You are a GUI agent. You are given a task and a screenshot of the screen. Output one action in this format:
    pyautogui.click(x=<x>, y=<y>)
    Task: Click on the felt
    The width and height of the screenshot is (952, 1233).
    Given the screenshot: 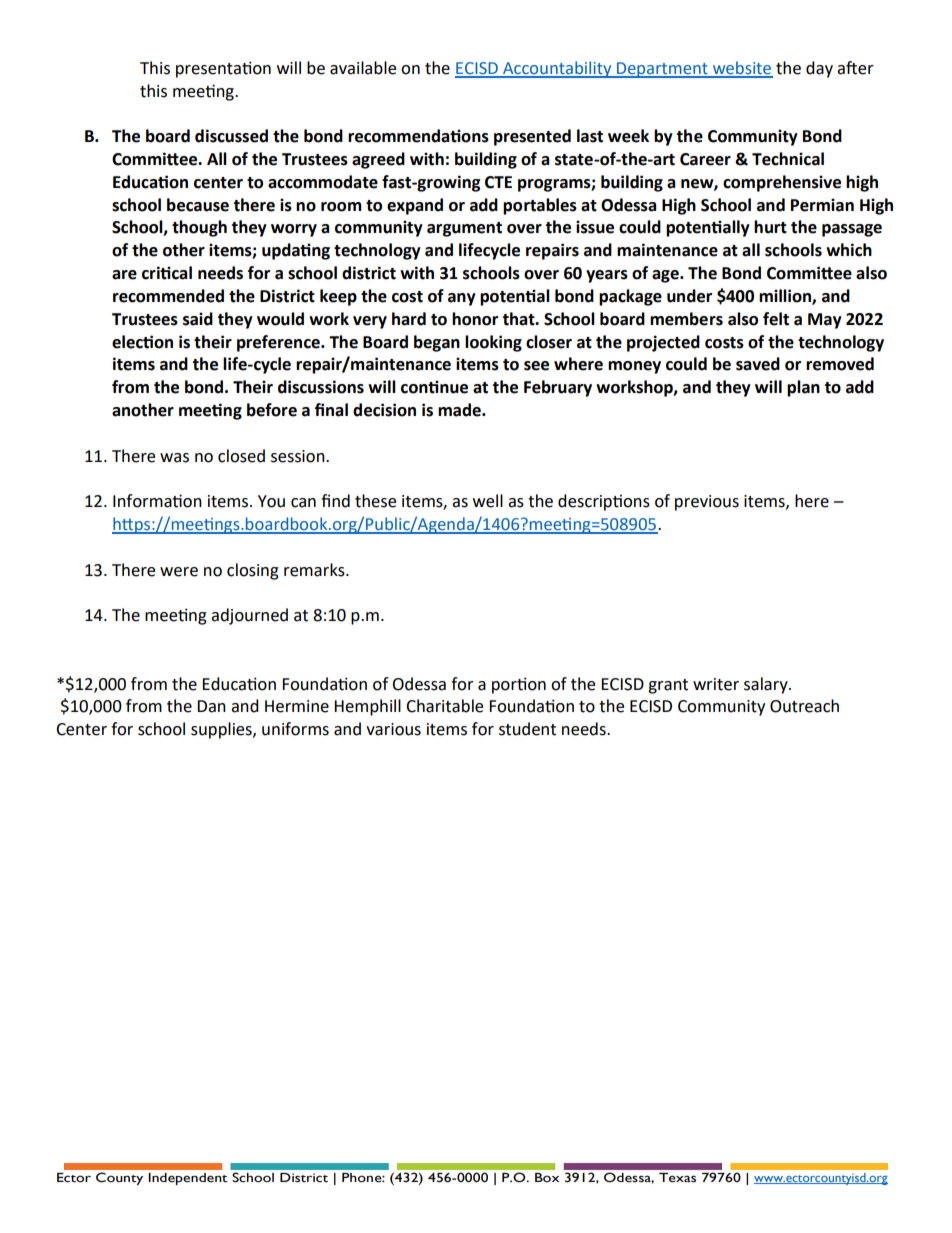 What is the action you would take?
    pyautogui.click(x=776, y=319)
